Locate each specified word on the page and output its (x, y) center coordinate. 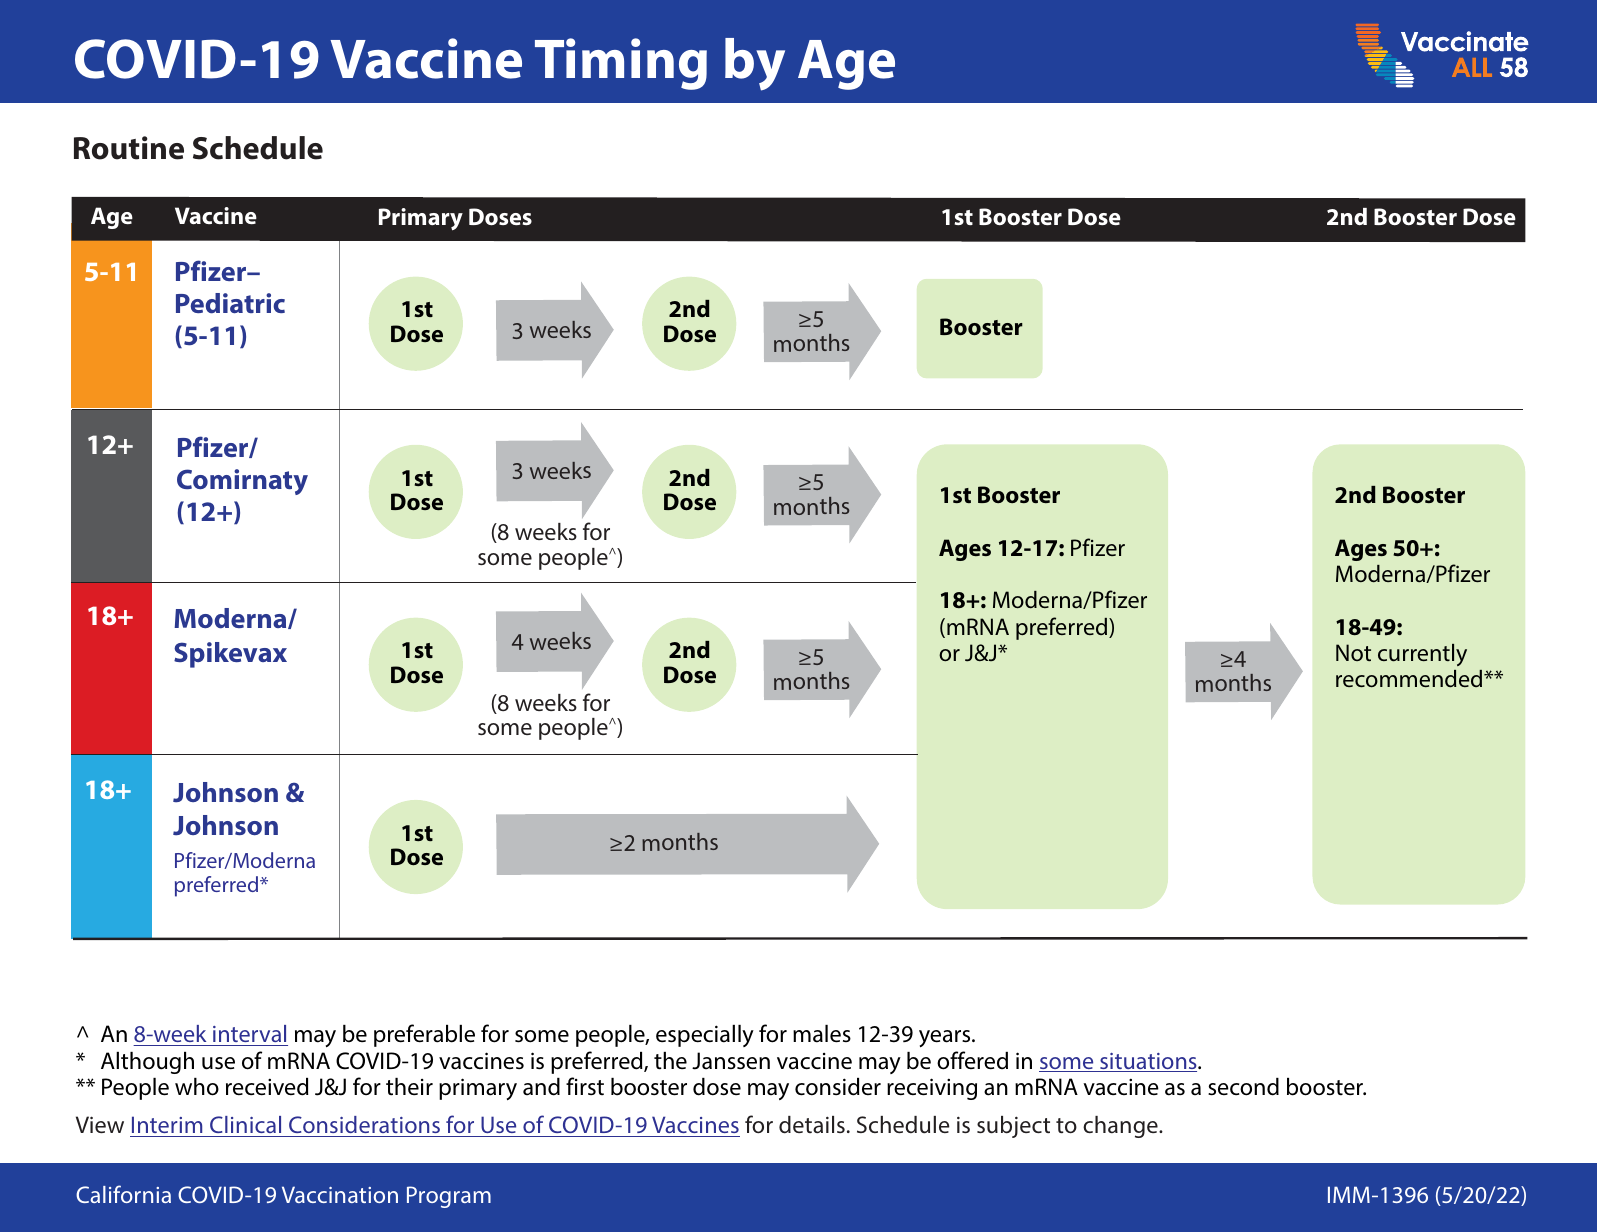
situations (1148, 1062)
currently (1422, 655)
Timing (621, 64)
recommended (1410, 678)
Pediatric (230, 303)
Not (1353, 652)
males (822, 1034)
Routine (129, 148)
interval (249, 1035)
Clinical (245, 1124)
